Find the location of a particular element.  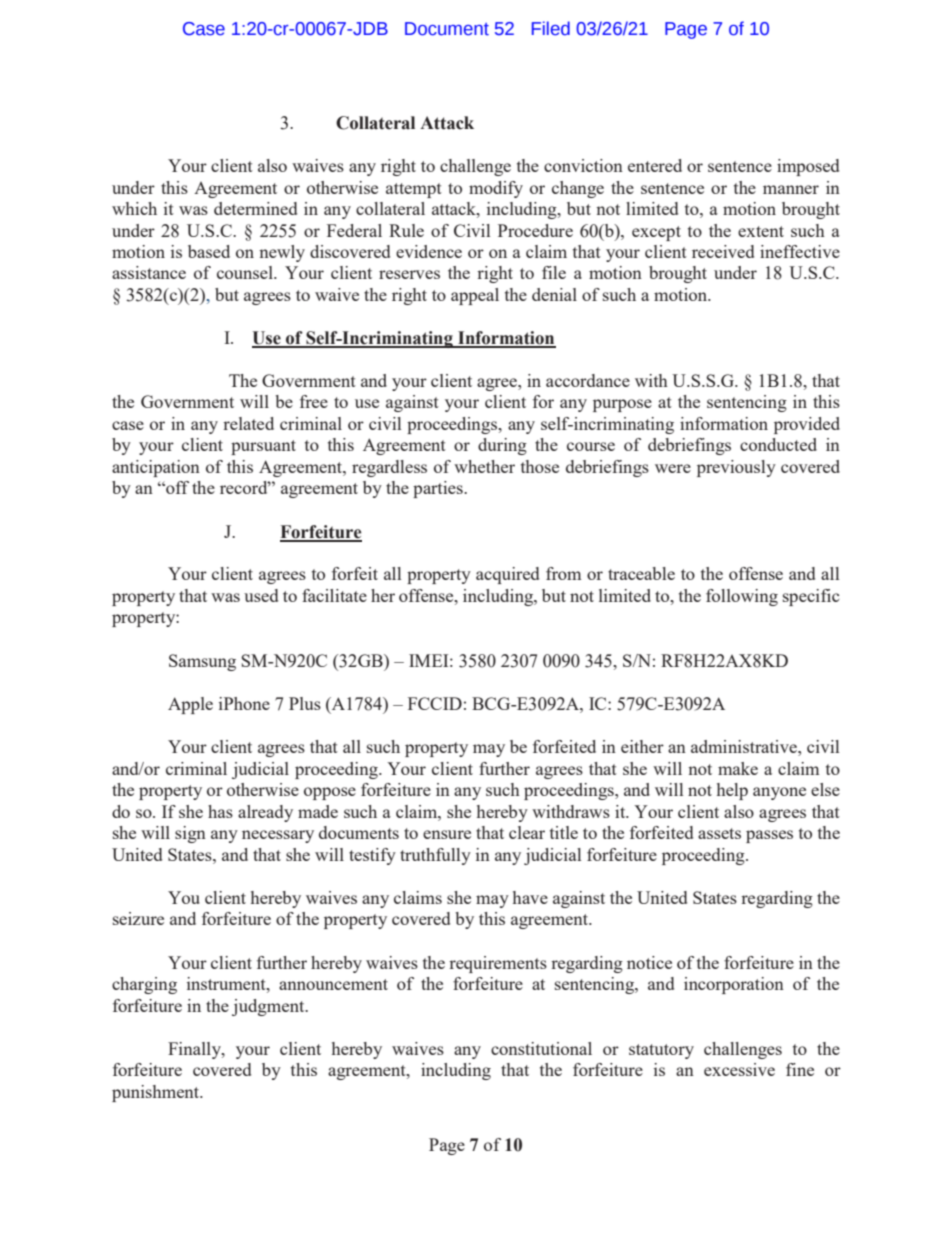

excessive is located at coordinates (739, 1069).
